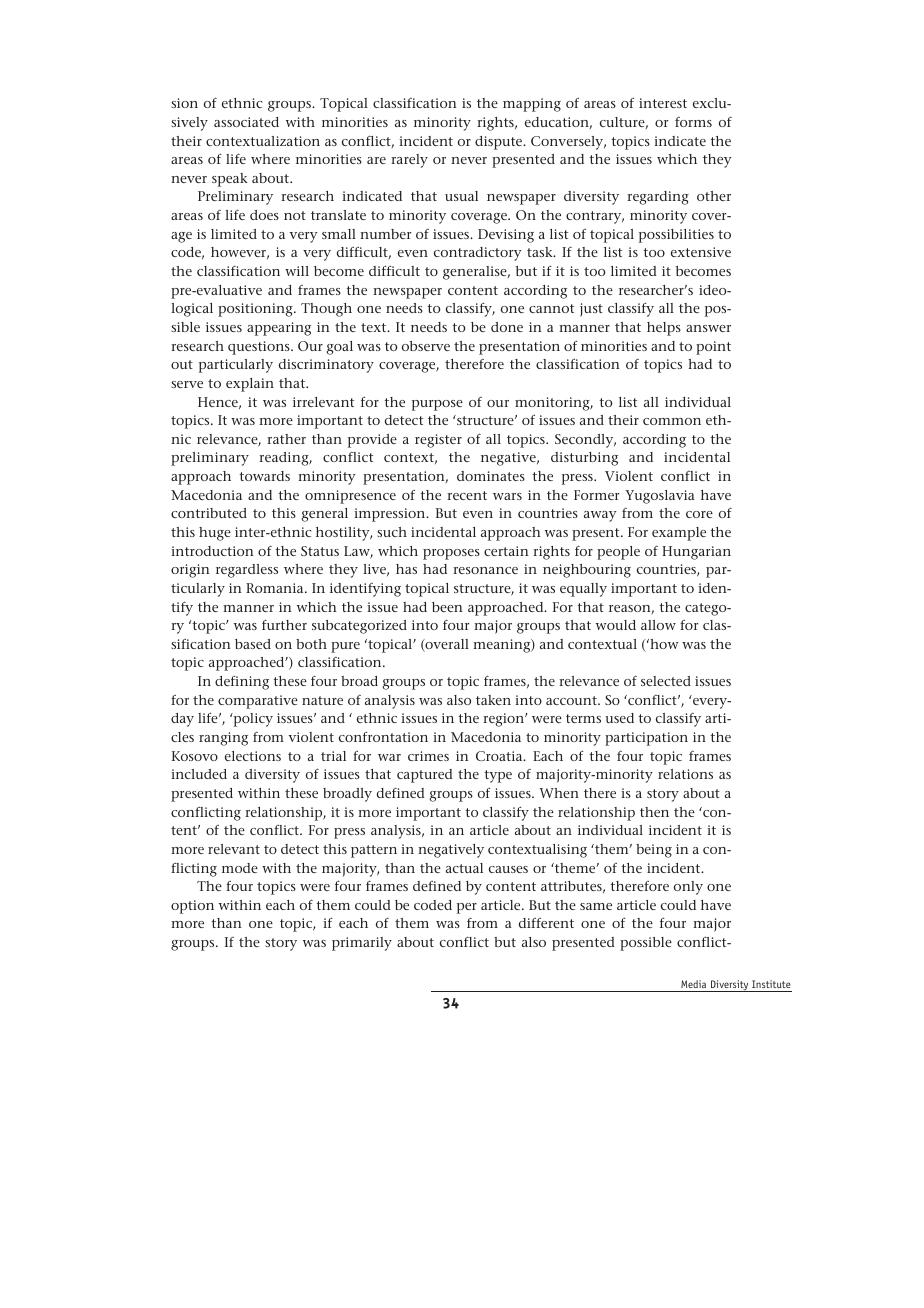 The width and height of the document is (924, 1308). Describe the element at coordinates (437, 405) in the document. I see `purpose` at that location.
